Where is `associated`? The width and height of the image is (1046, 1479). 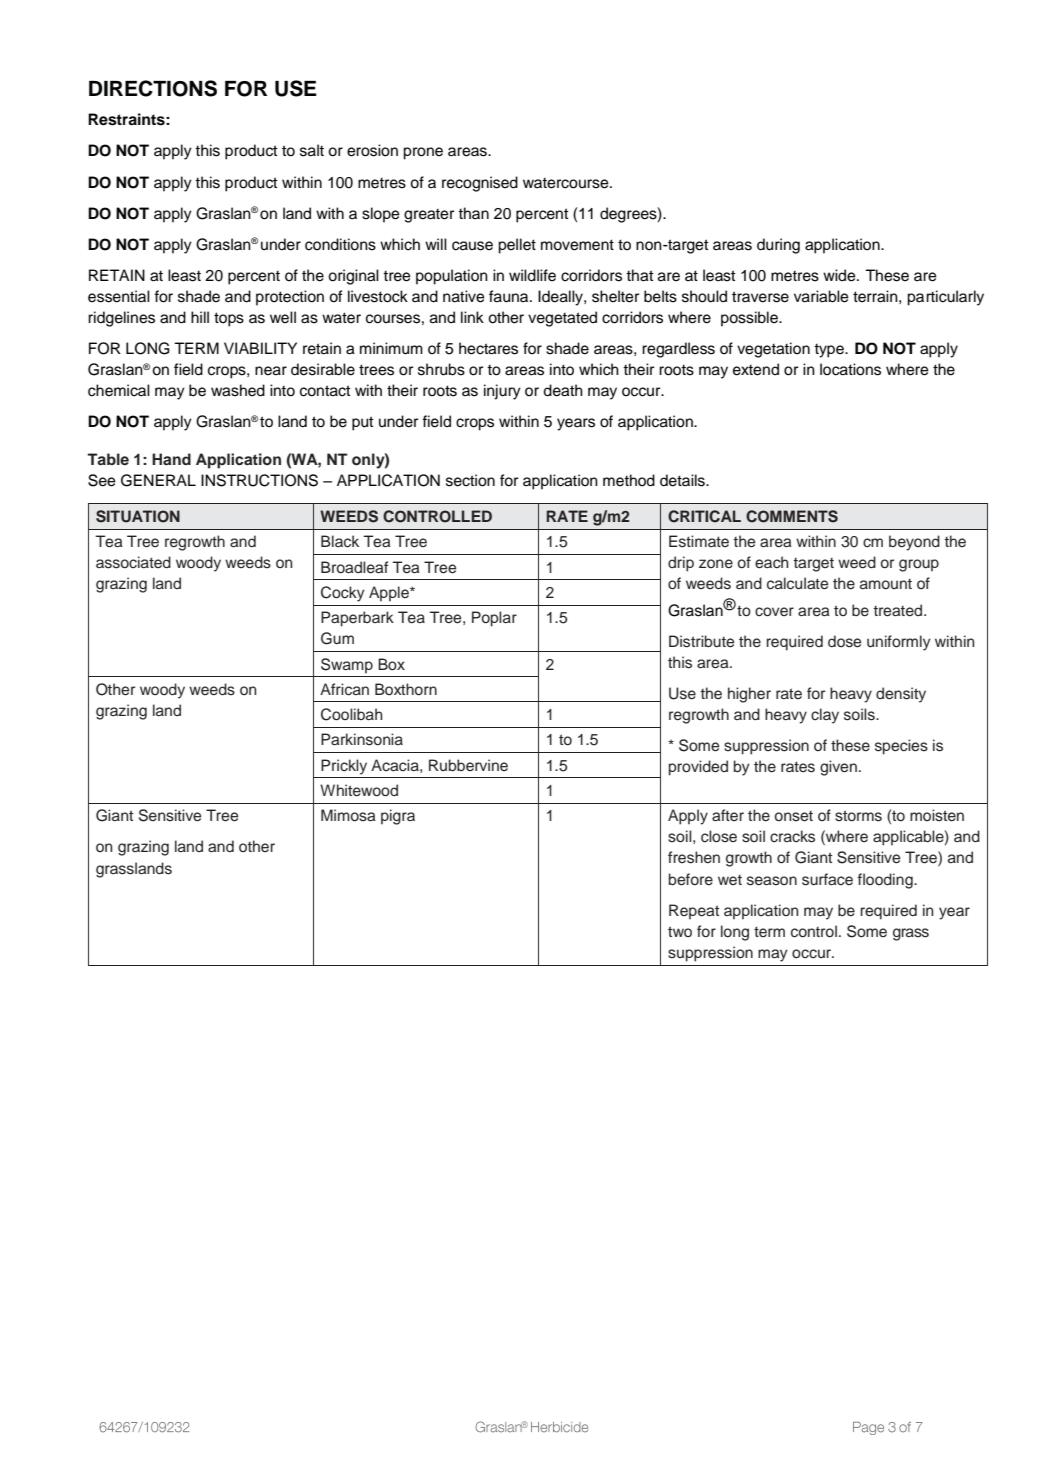
associated is located at coordinates (133, 562).
